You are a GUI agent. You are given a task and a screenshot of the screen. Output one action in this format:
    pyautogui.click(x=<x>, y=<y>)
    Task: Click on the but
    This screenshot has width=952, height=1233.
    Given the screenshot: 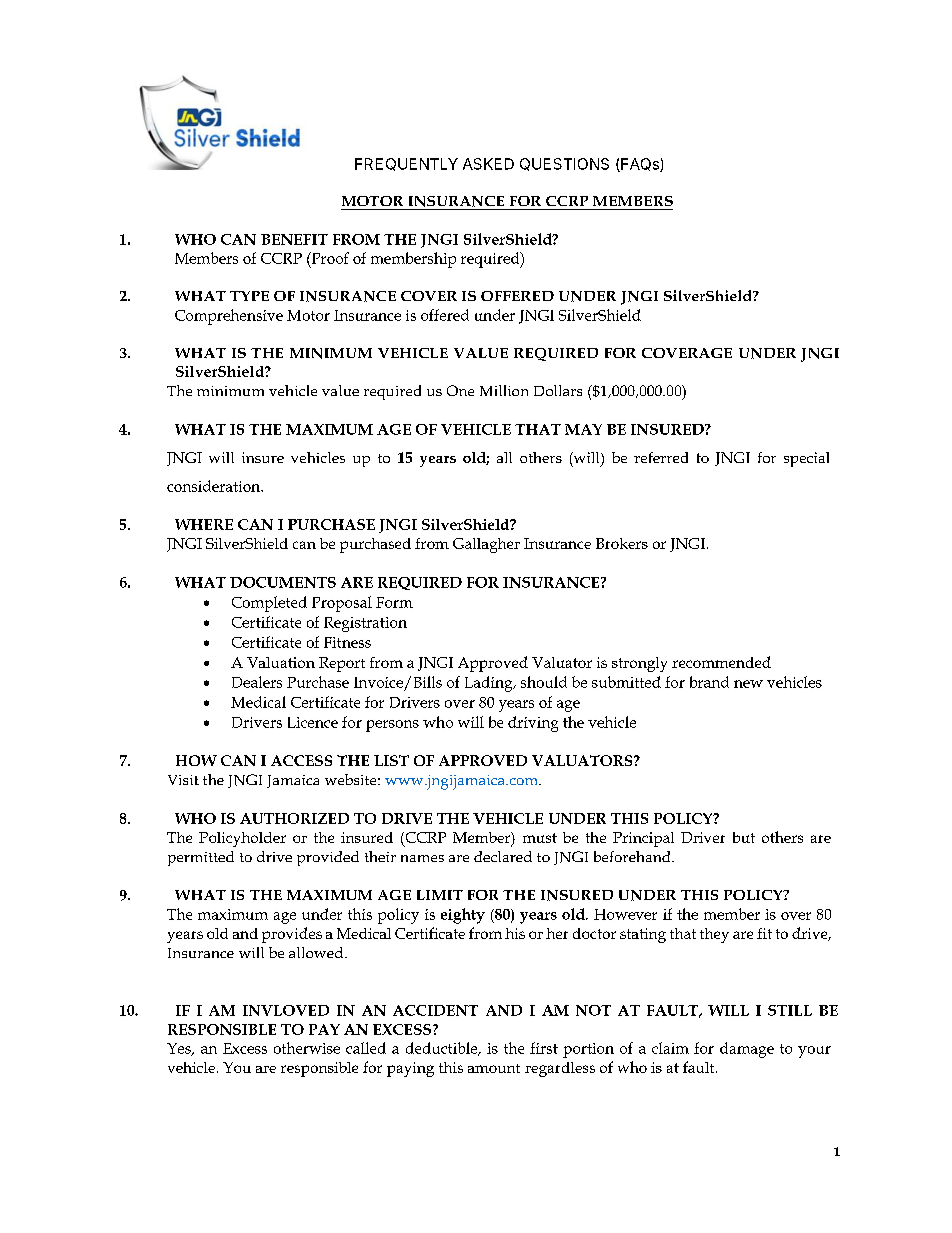 What is the action you would take?
    pyautogui.click(x=744, y=837)
